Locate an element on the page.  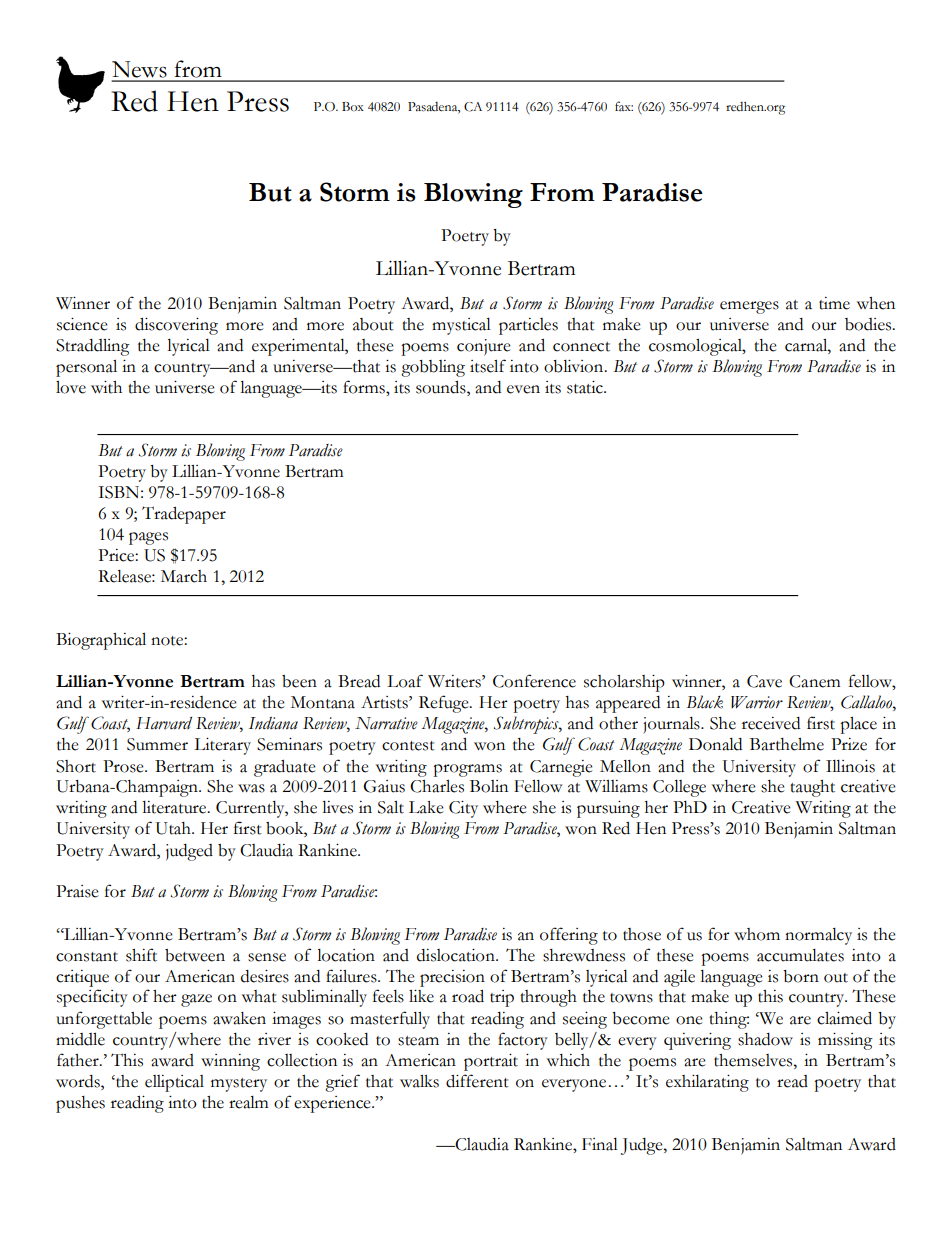
mystical is located at coordinates (461, 326).
